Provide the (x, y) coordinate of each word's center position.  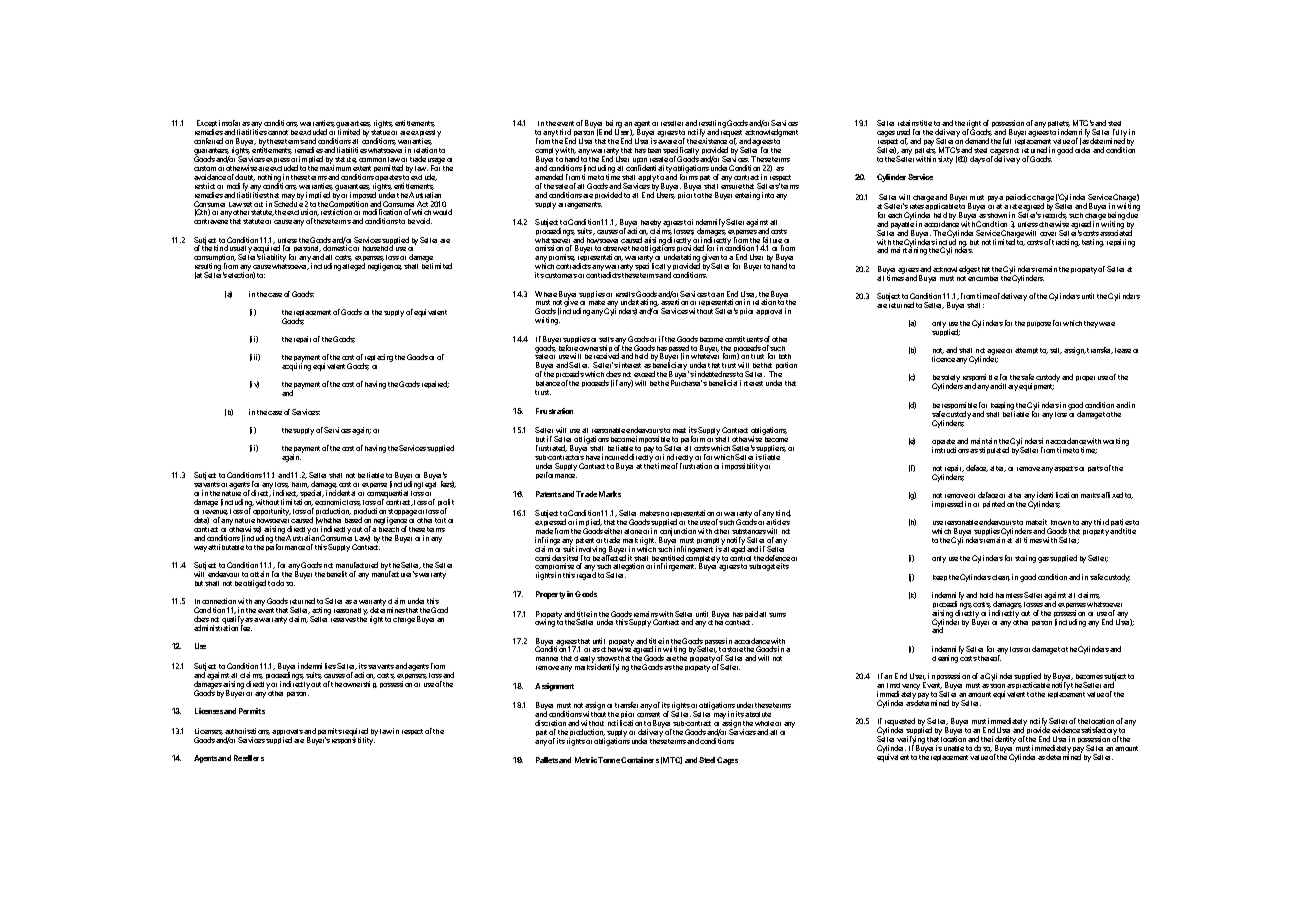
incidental (340, 493)
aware (667, 142)
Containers (640, 760)
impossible (653, 441)
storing (1025, 559)
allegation (628, 568)
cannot (278, 132)
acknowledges (955, 270)
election (241, 275)
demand (977, 141)
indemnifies (317, 666)
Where (546, 294)
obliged (254, 584)
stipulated (994, 450)
